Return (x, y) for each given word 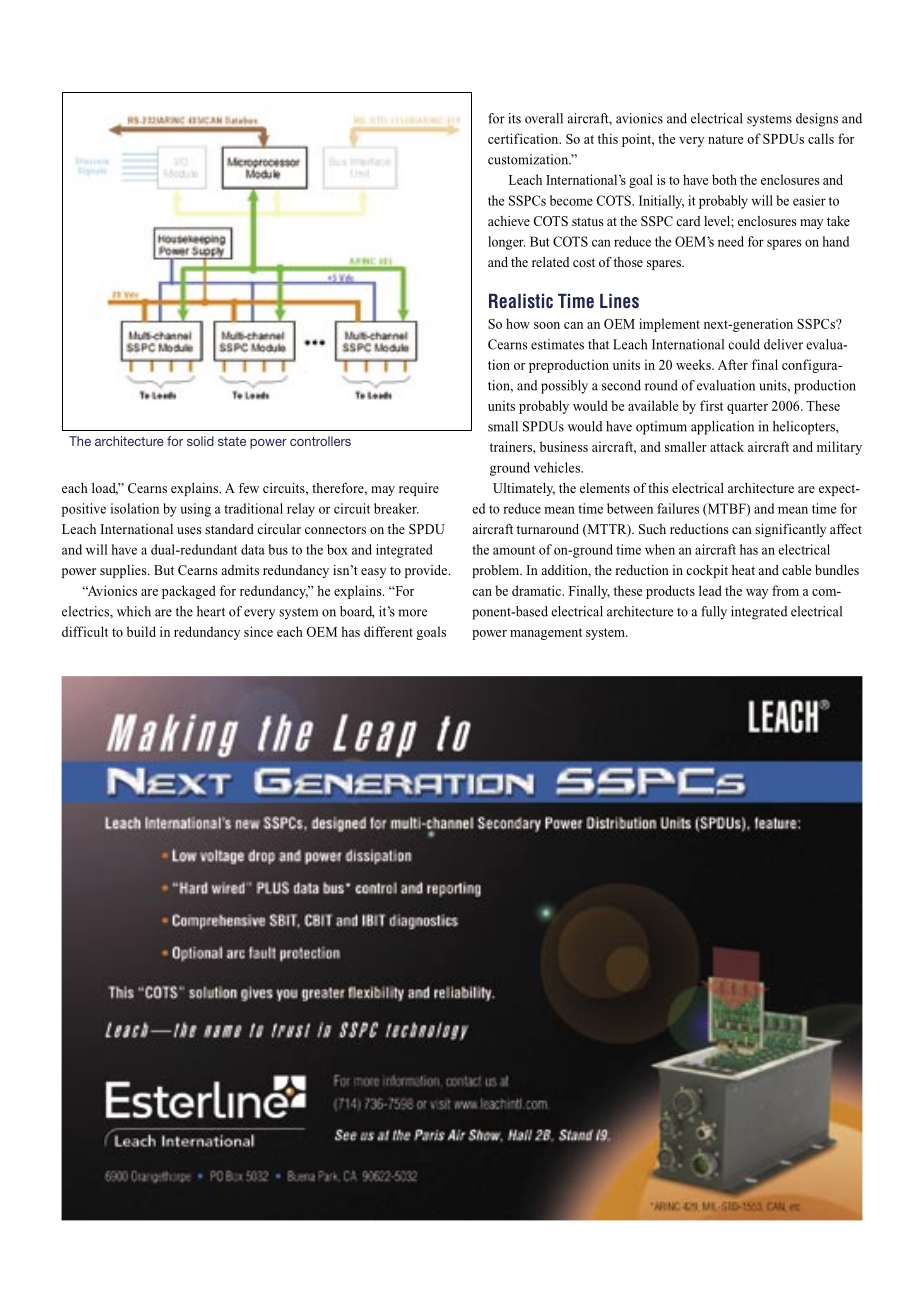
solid (200, 441)
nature (725, 139)
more (412, 613)
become (571, 200)
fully (714, 613)
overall (544, 118)
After (733, 364)
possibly (564, 387)
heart (211, 611)
